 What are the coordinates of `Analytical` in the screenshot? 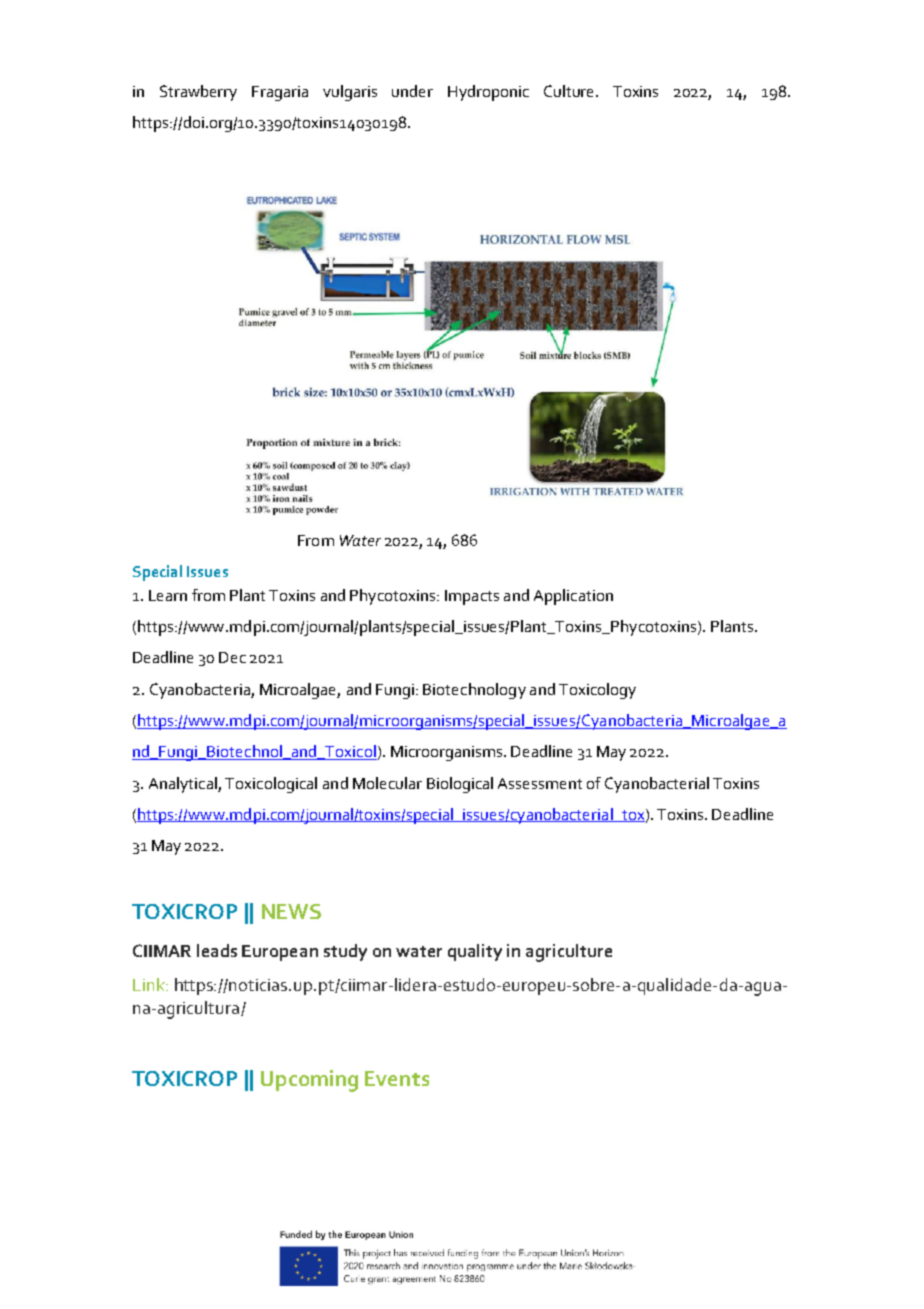 It's located at (184, 785).
